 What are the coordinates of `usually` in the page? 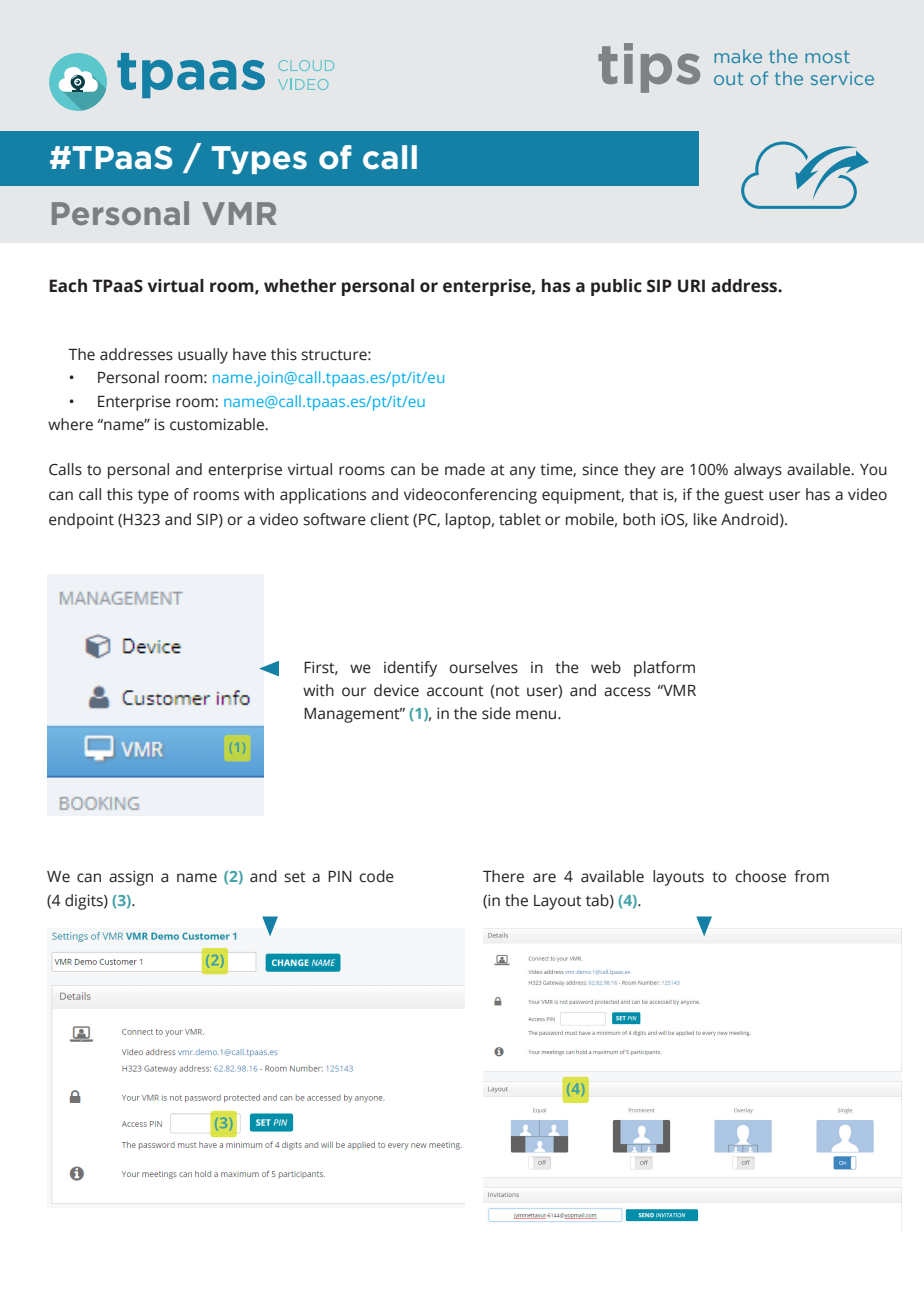 It's located at (203, 356).
